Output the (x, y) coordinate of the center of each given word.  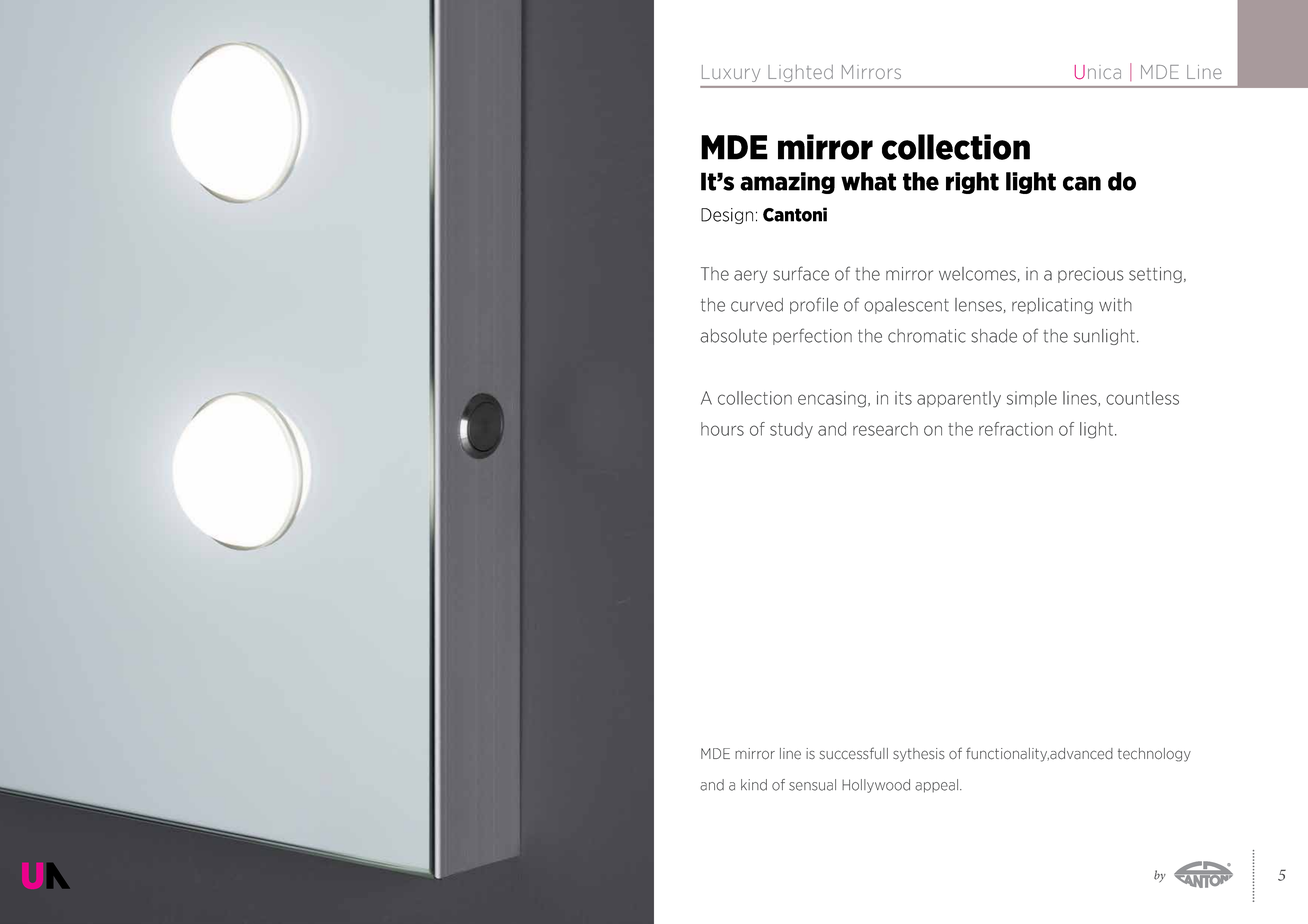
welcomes (977, 274)
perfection (812, 336)
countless (1142, 398)
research (885, 429)
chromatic (927, 336)
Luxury (731, 73)
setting (1155, 275)
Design (727, 216)
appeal (938, 786)
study (791, 430)
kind (754, 785)
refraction (1016, 429)
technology (1154, 755)
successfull (854, 753)
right (972, 183)
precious (1091, 275)
